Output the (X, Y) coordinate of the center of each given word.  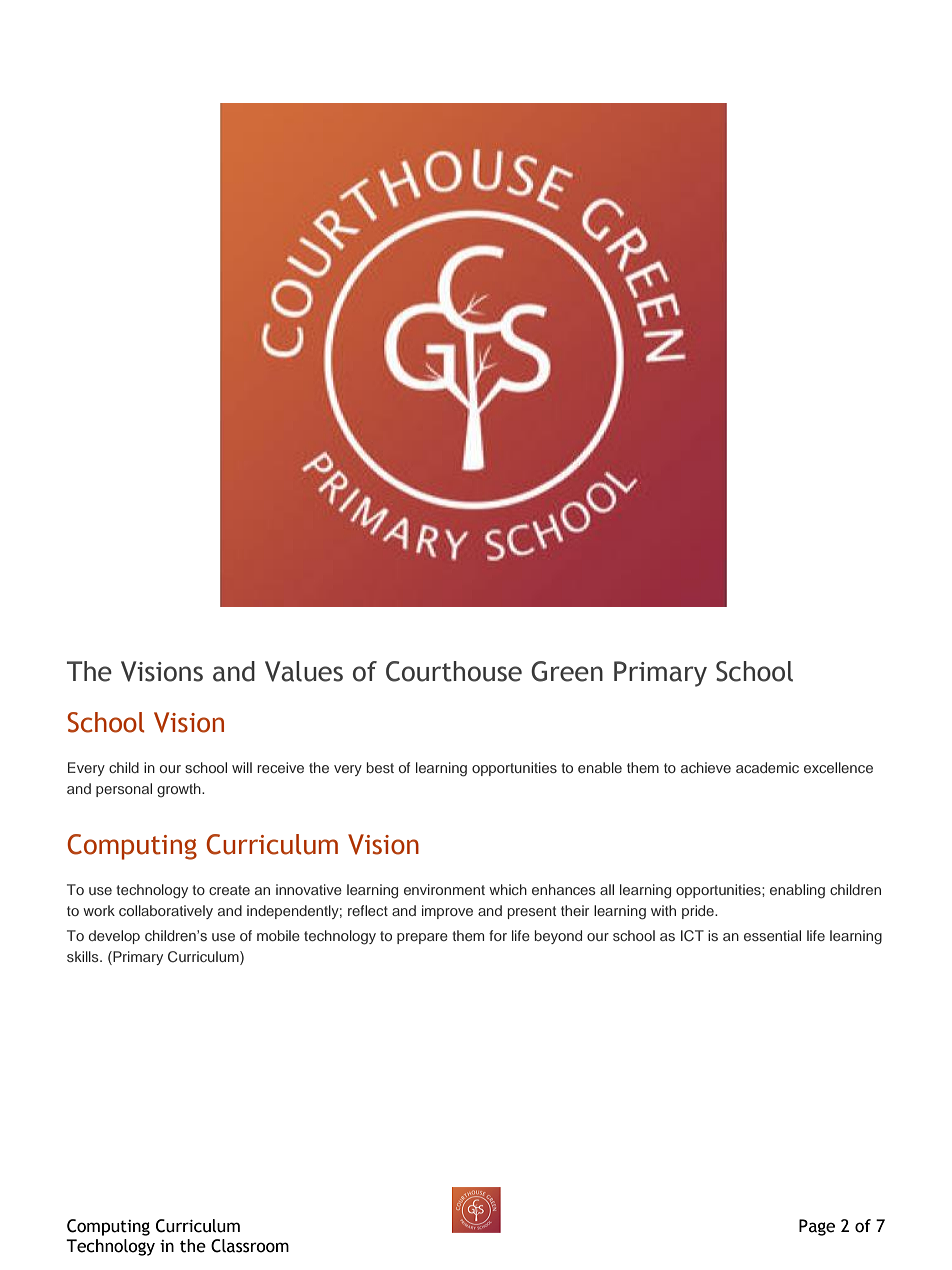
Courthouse (454, 671)
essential (772, 935)
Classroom (250, 1246)
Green (567, 671)
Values (304, 671)
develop (114, 937)
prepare (422, 938)
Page (817, 1227)
